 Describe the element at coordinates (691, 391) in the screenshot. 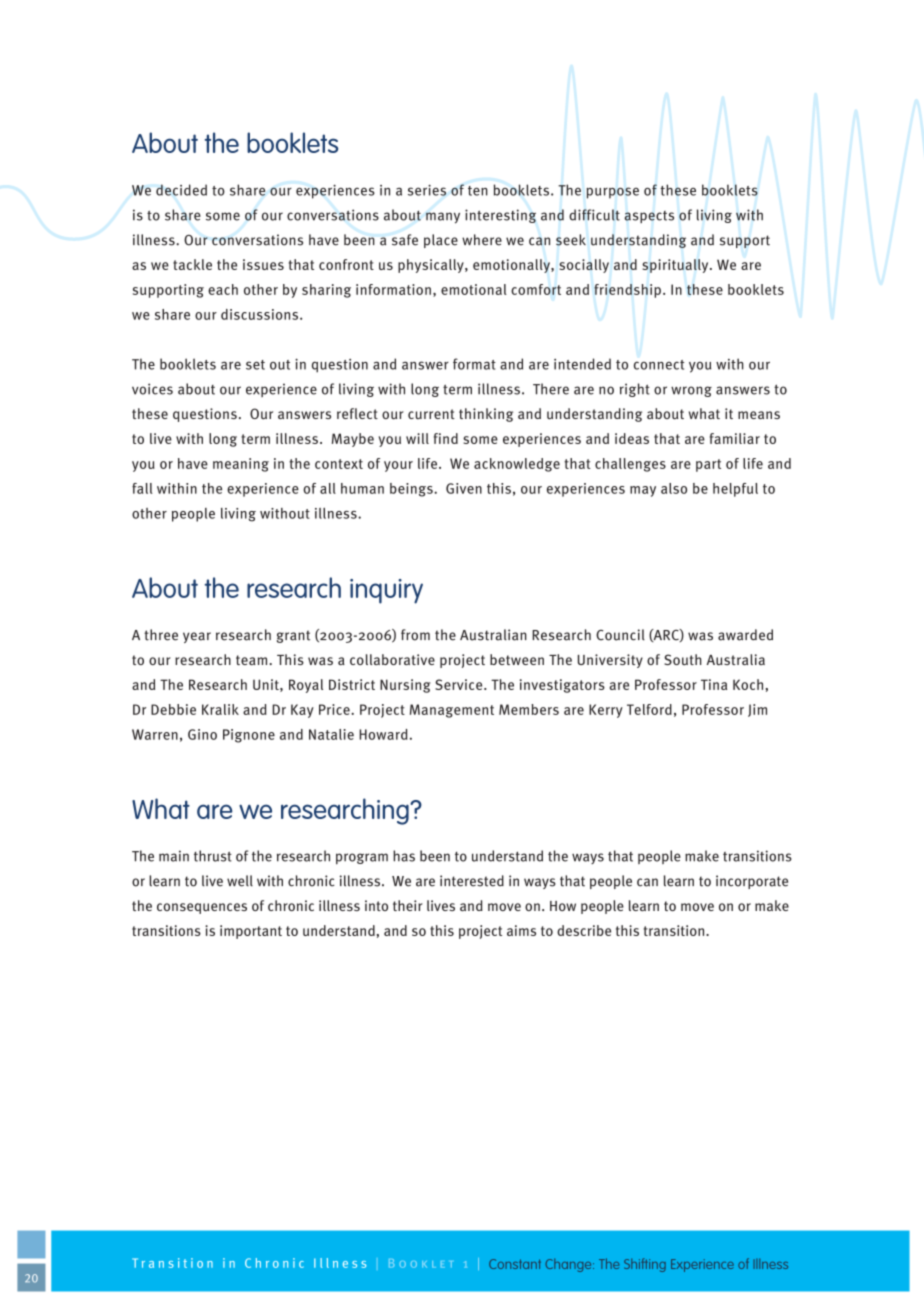

I see `wrong` at that location.
